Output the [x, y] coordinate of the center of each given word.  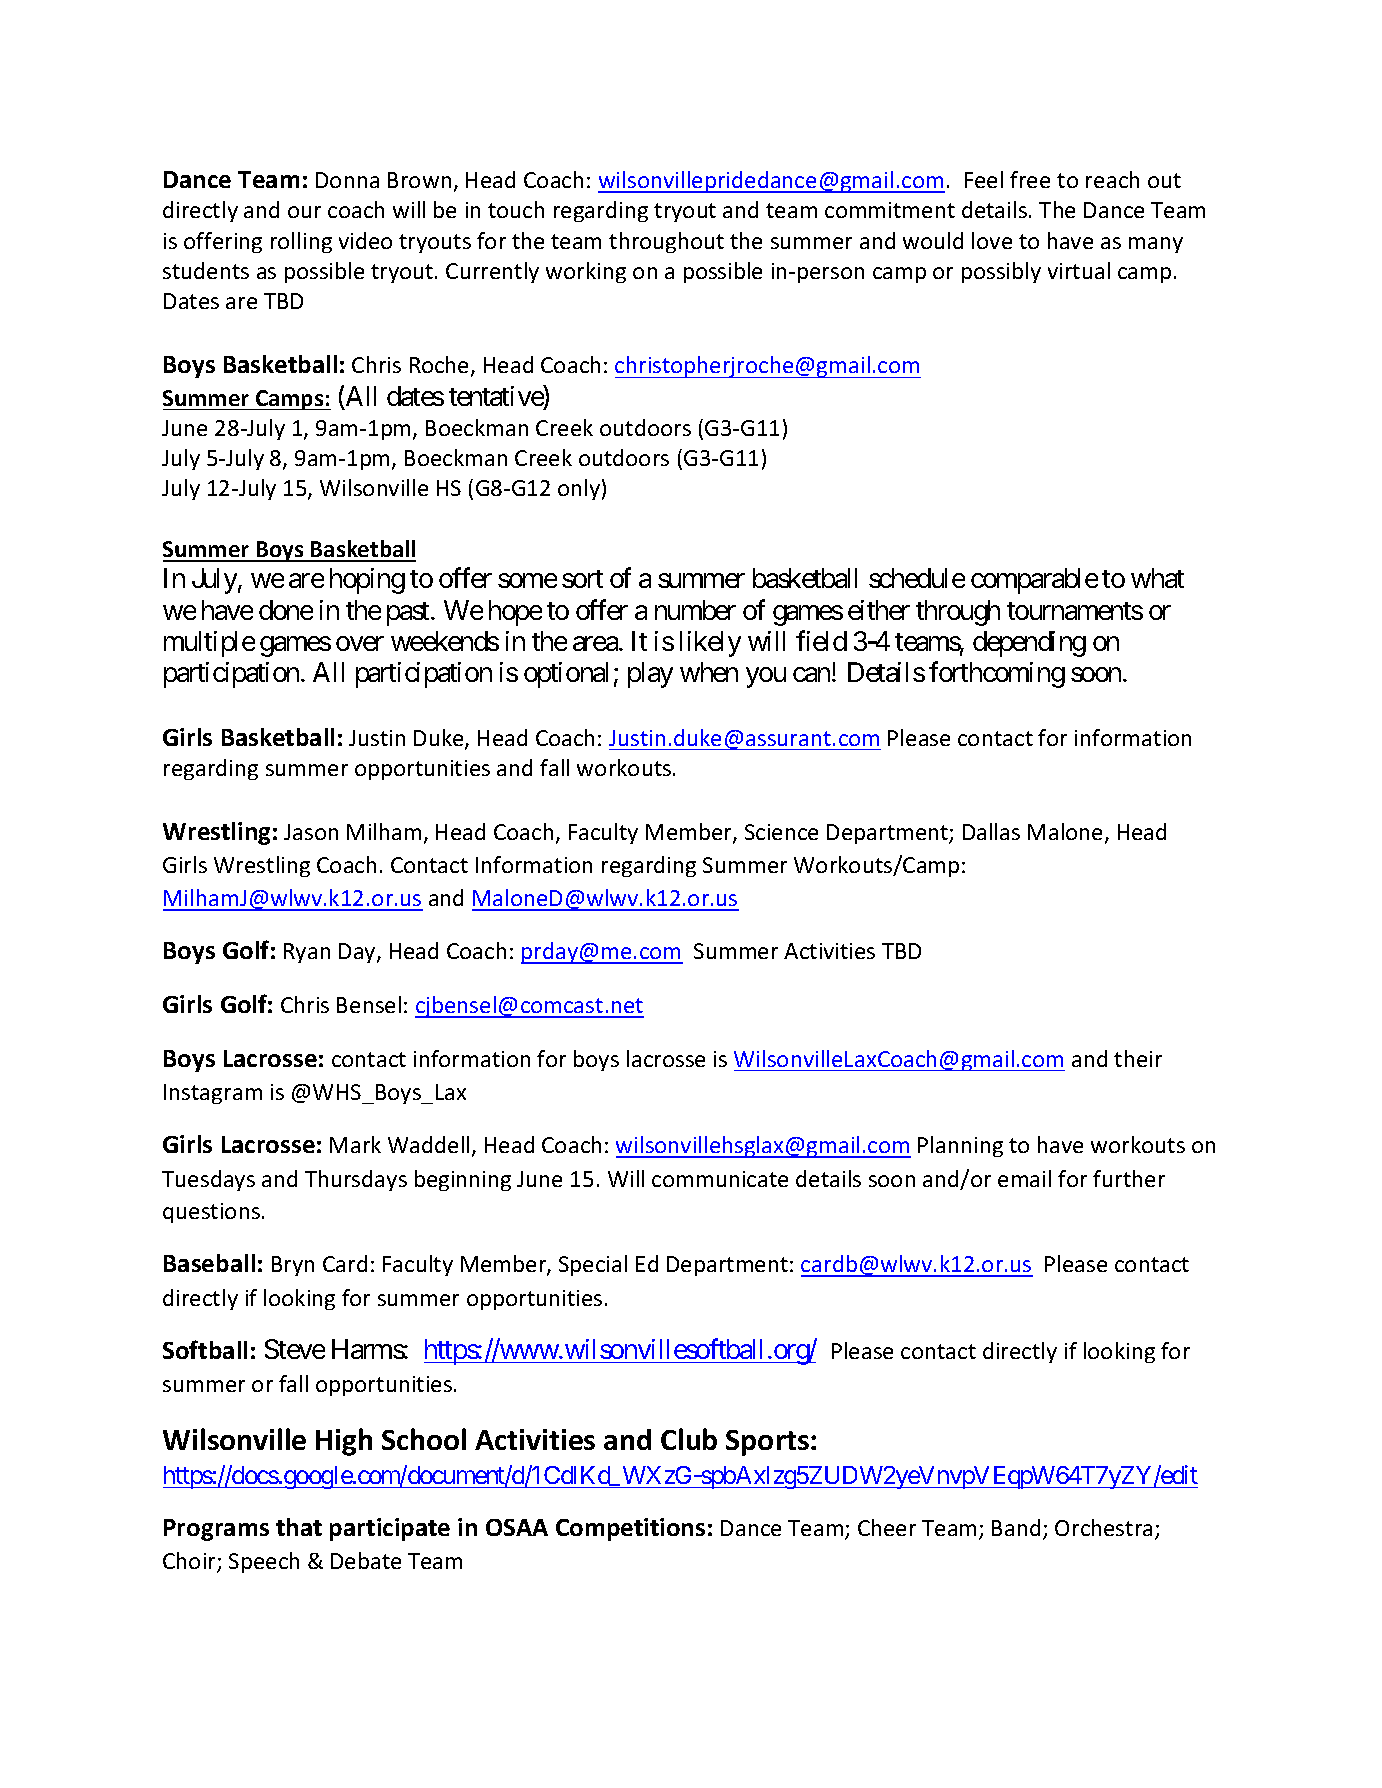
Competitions [630, 1529]
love [992, 240]
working [586, 272]
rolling [301, 242]
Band [1016, 1527]
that [299, 1527]
